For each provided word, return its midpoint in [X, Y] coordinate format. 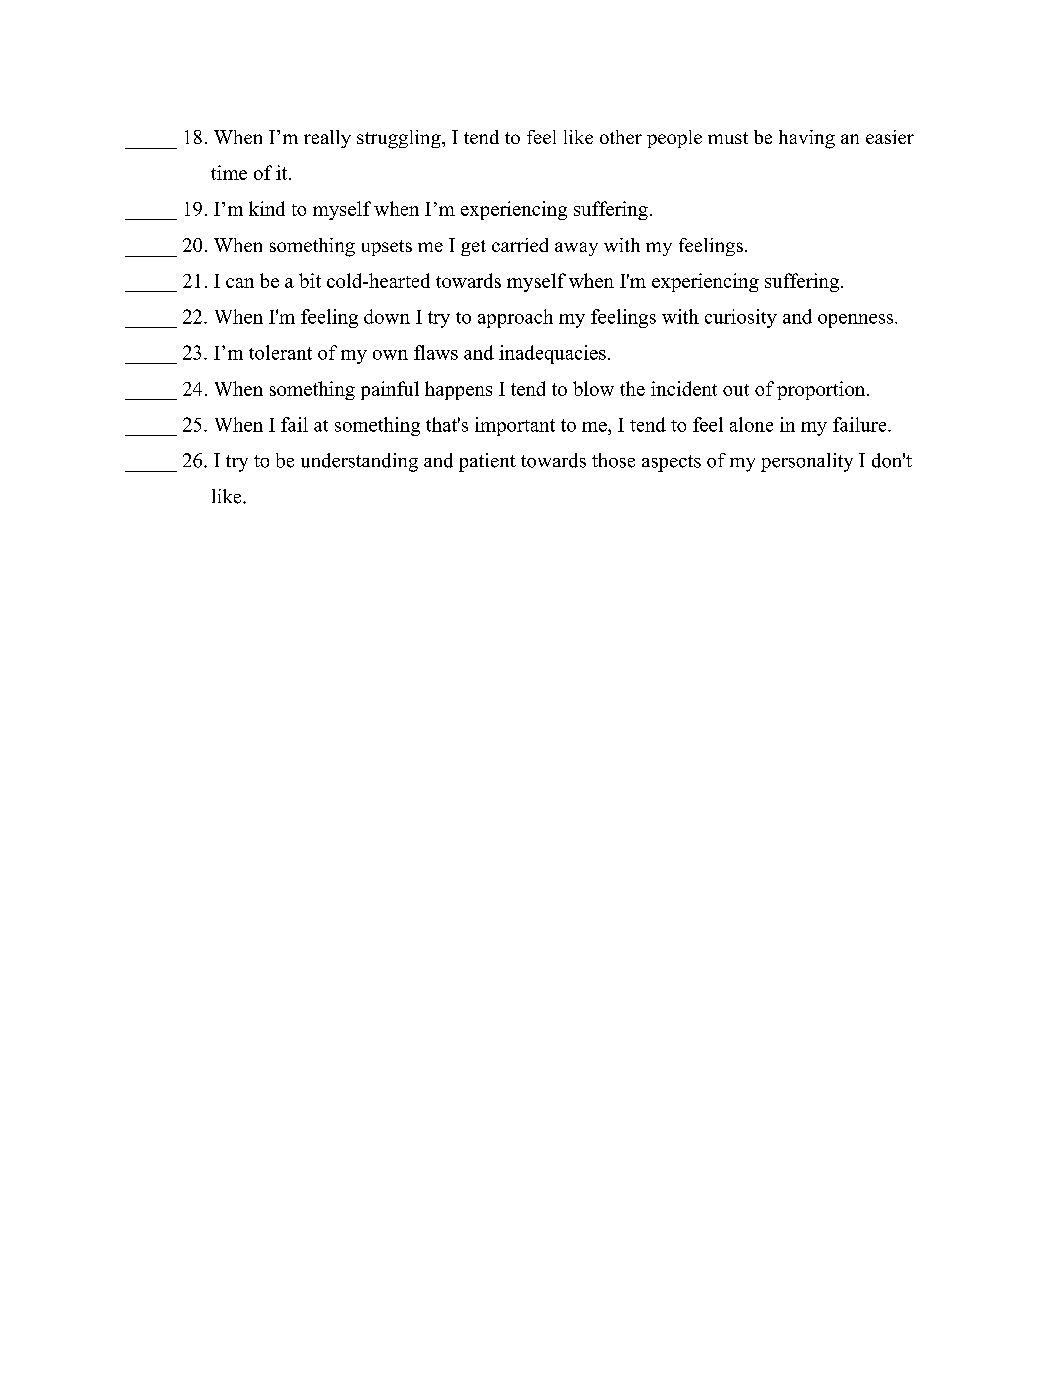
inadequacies [552, 354]
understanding [359, 462]
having [807, 139]
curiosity [741, 318]
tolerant [280, 352]
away [576, 249]
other [621, 137]
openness [857, 321]
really [327, 139]
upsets [387, 248]
